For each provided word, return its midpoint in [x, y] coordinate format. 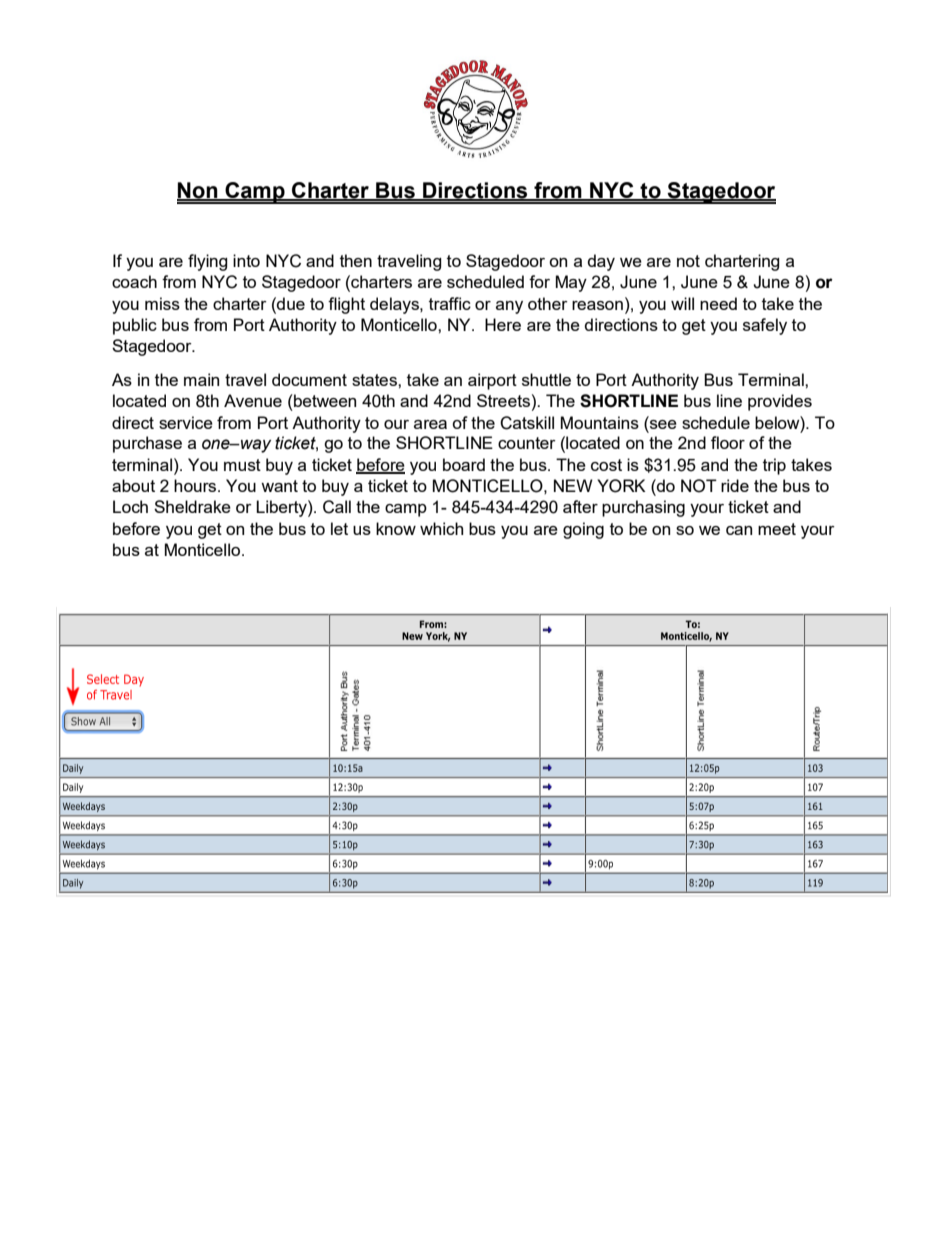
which [441, 528]
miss [162, 303]
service [186, 422]
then [356, 260]
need [718, 303]
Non [198, 191]
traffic [450, 303]
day [601, 262]
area [430, 424]
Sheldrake [192, 506]
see [662, 423]
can [739, 530]
